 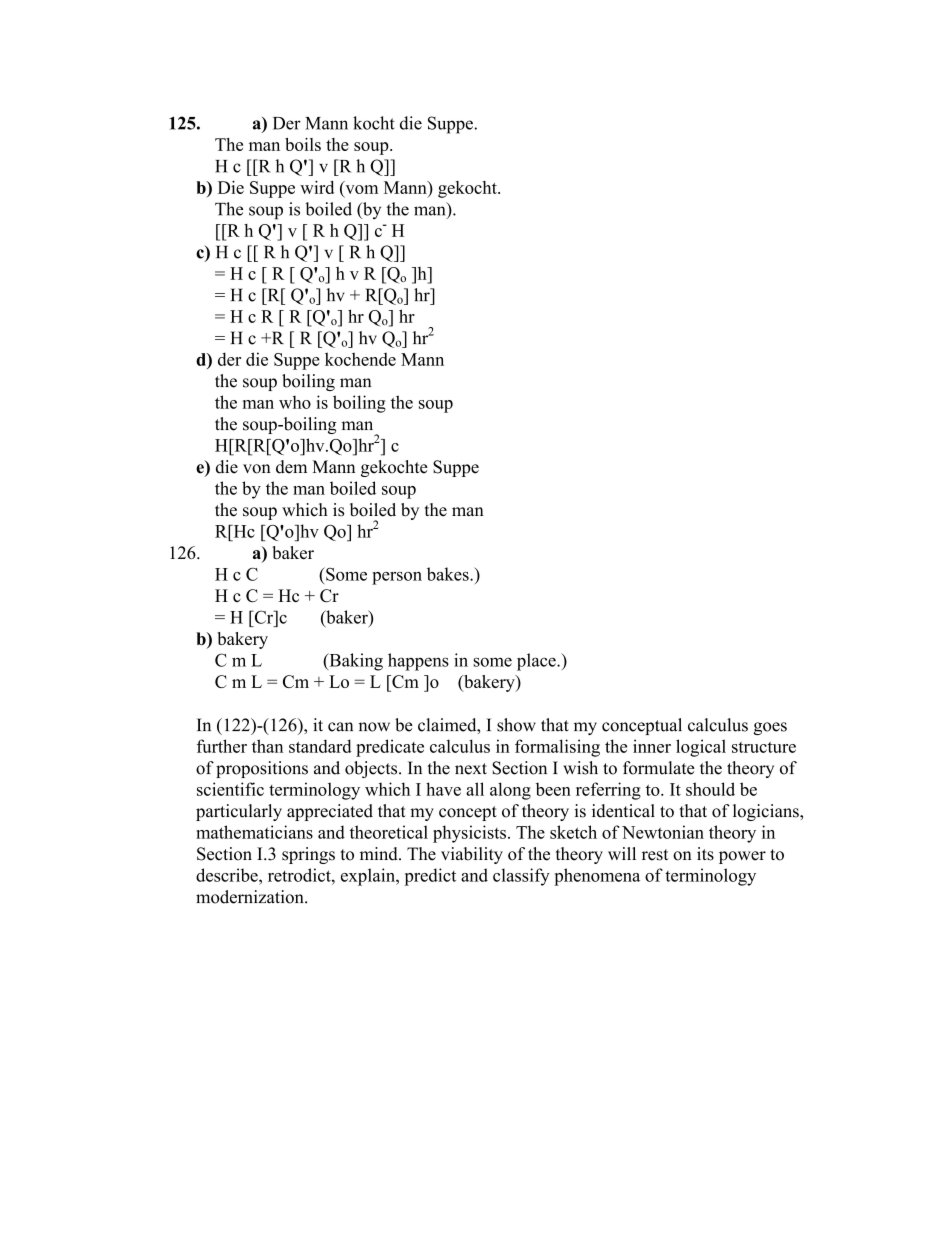 I want to click on vom, so click(x=362, y=189).
